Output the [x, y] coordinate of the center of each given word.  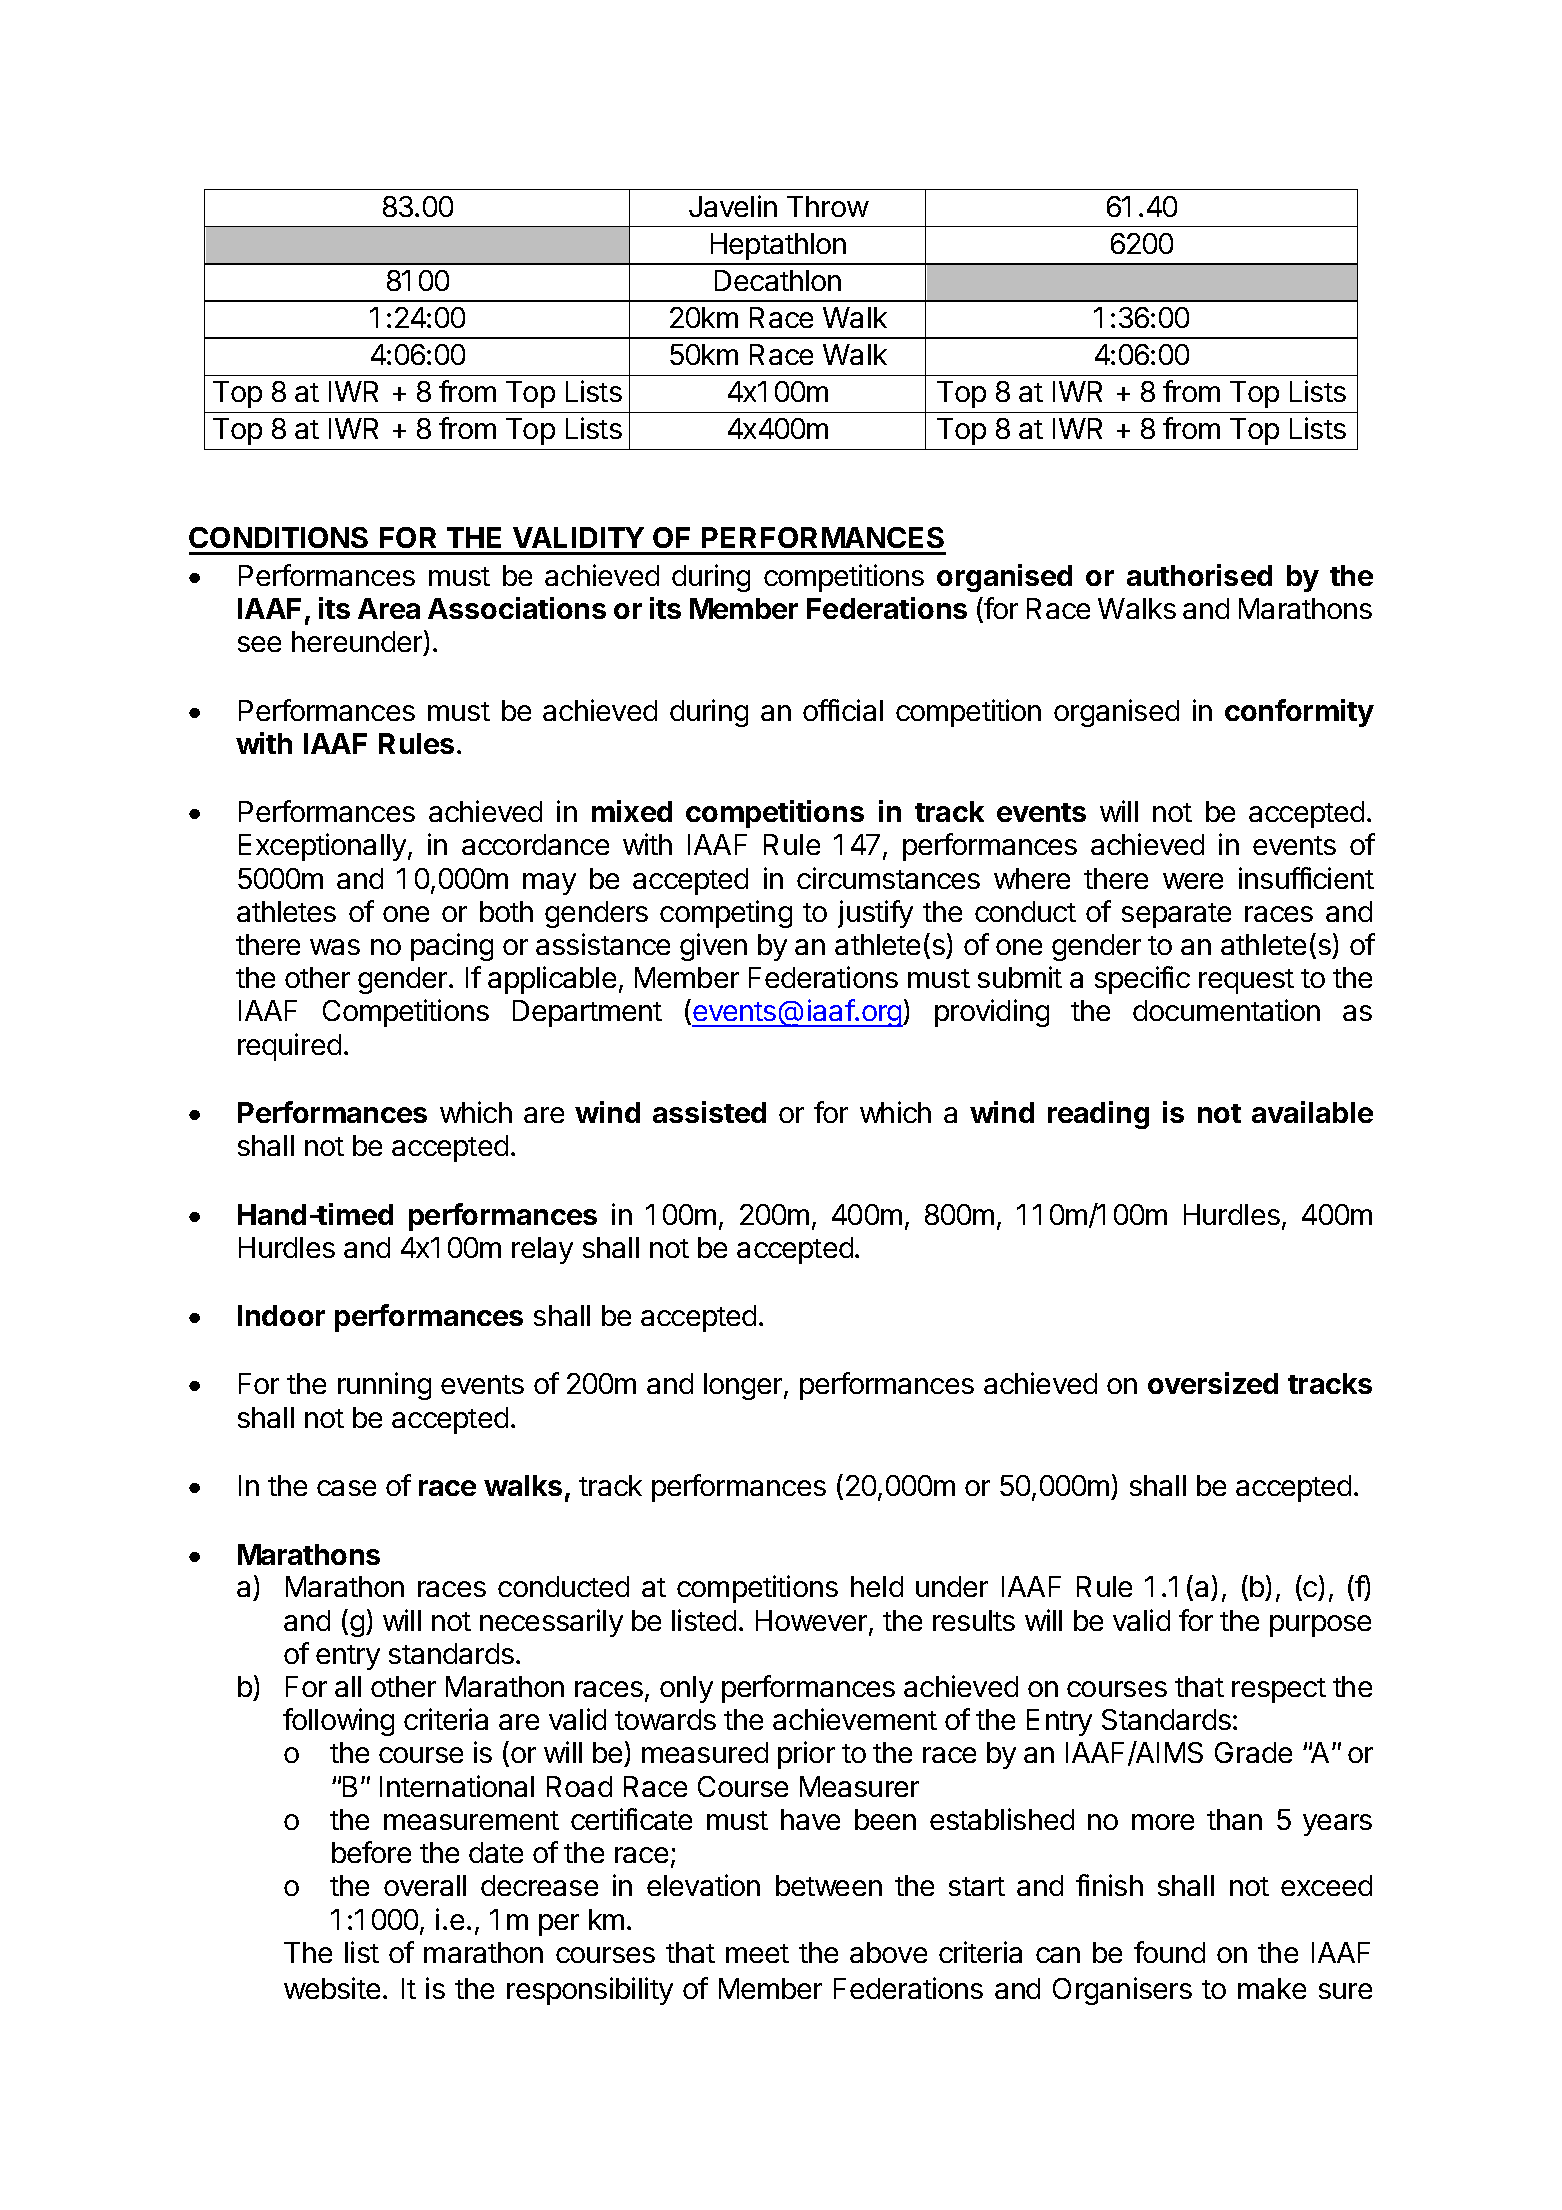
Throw [828, 206]
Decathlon [778, 280]
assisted [709, 1112]
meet [757, 1953]
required [289, 1047]
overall [425, 1885]
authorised [1199, 575]
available [1312, 1112]
